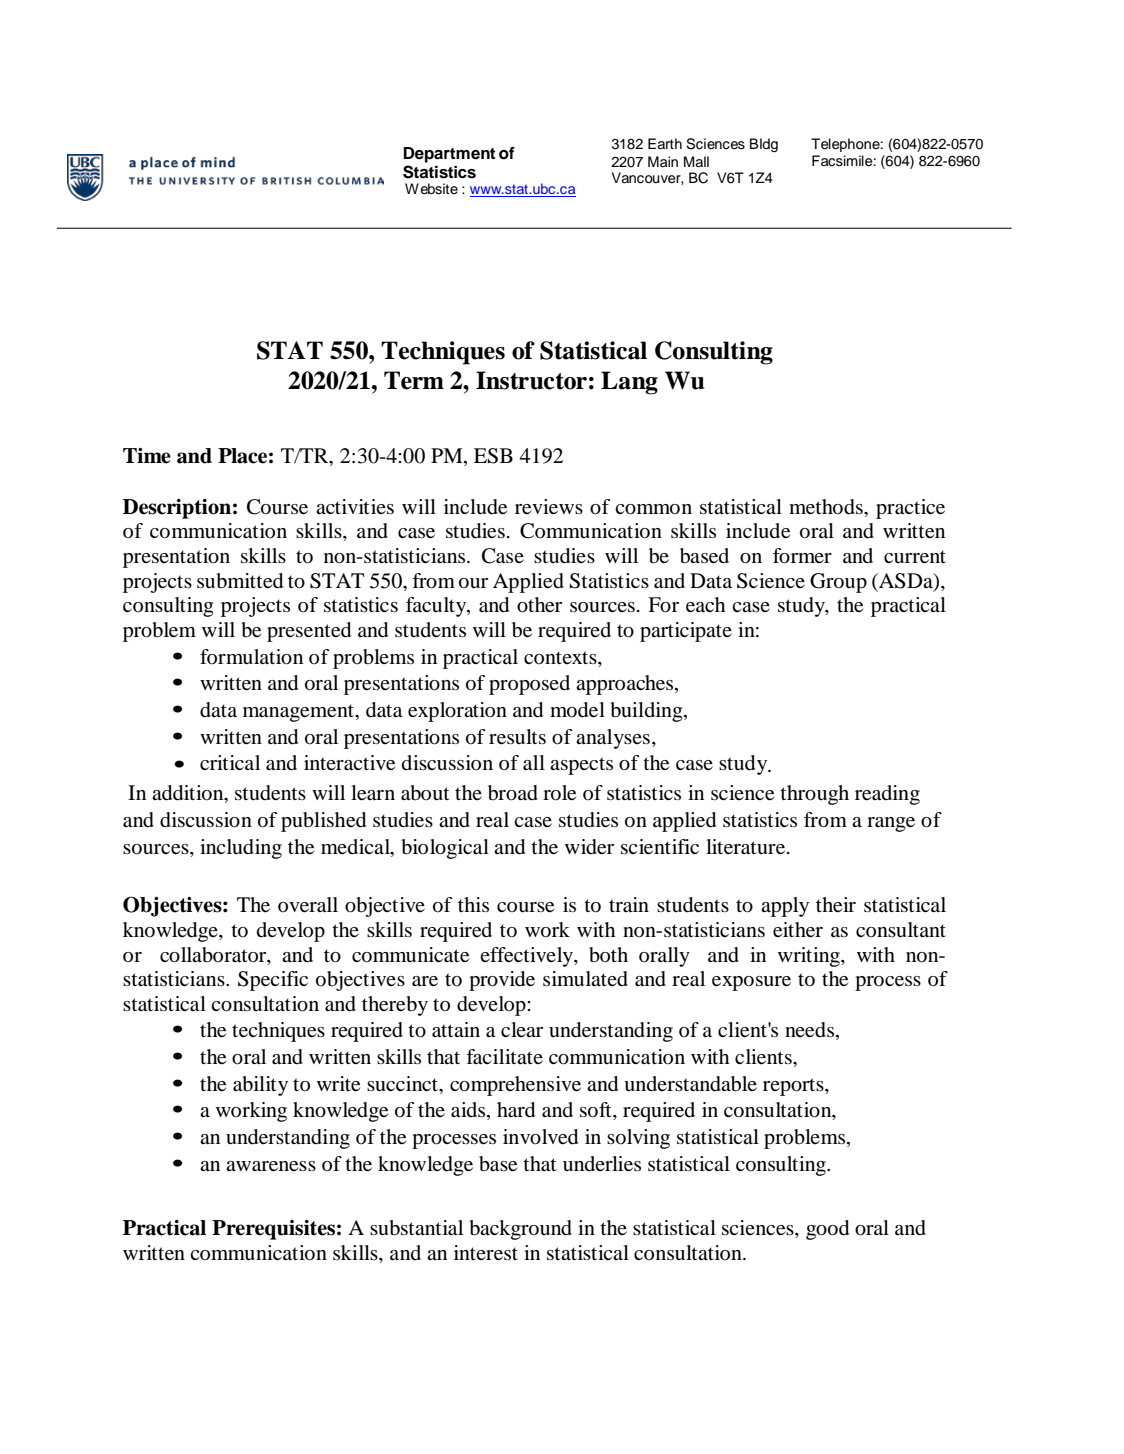  What do you see at coordinates (450, 155) in the image?
I see `Department` at bounding box center [450, 155].
